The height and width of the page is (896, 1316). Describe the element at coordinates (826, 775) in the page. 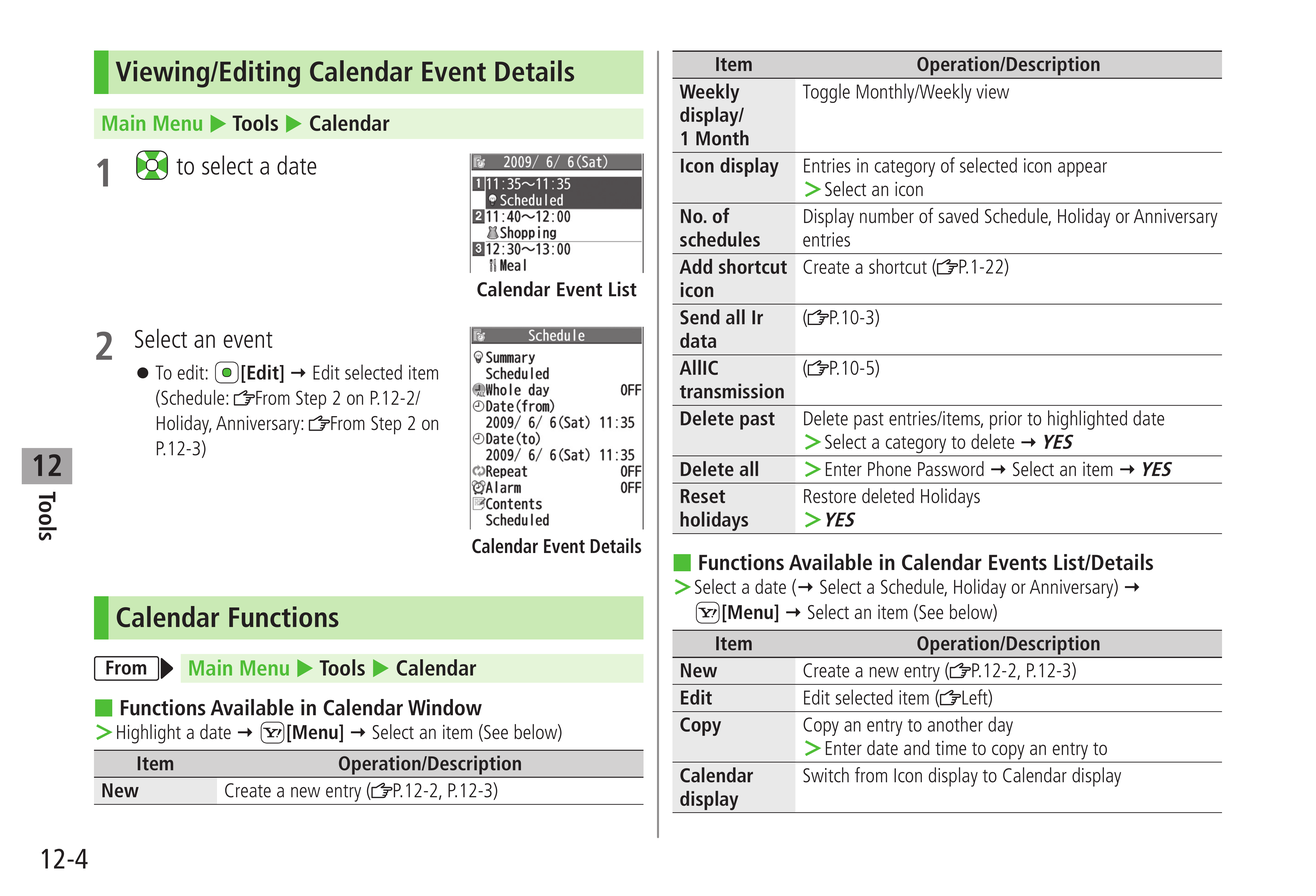

I see `Switch` at that location.
